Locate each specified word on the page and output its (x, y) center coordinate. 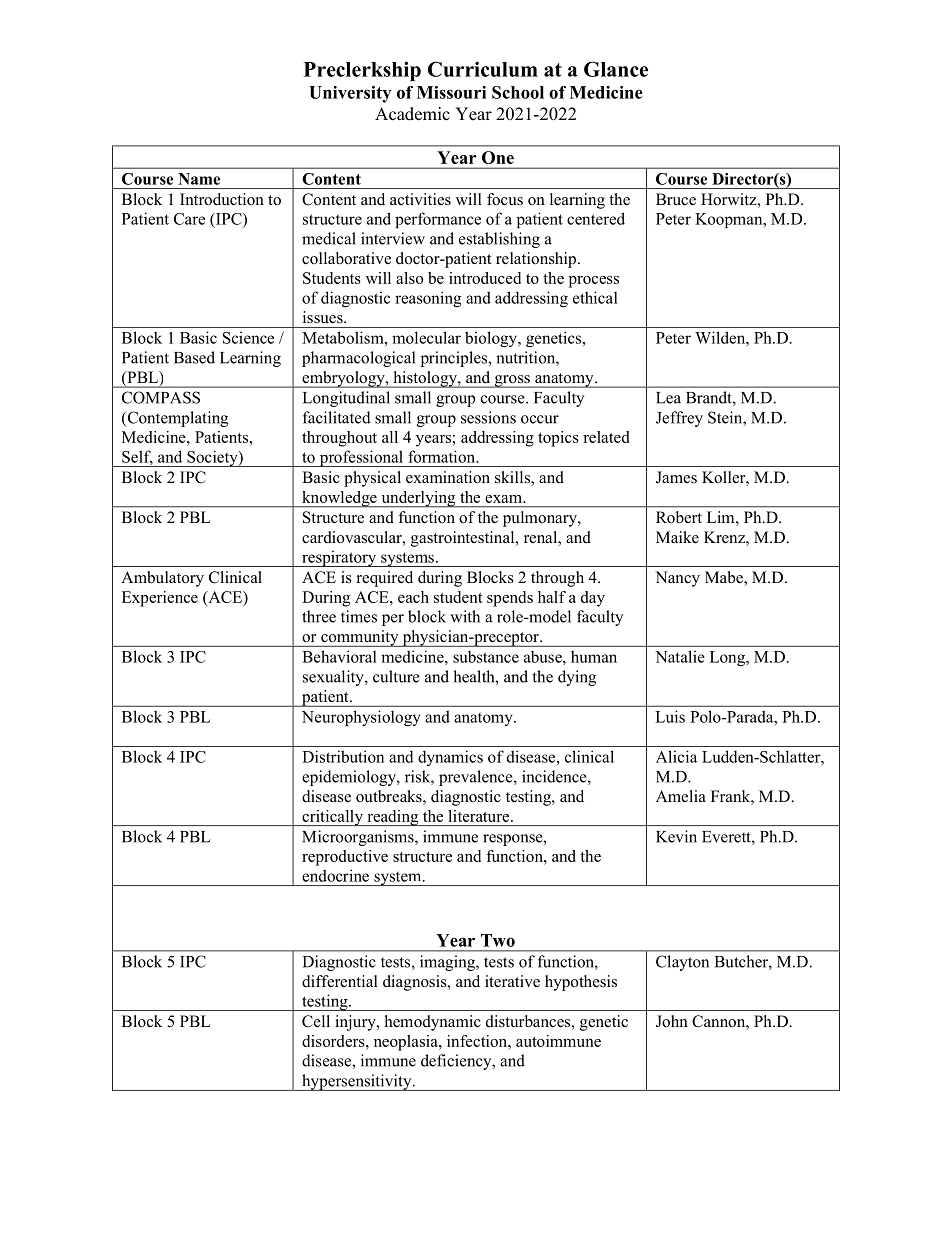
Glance (616, 69)
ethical (595, 297)
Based (194, 357)
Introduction (222, 199)
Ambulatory (162, 579)
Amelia (681, 796)
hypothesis (581, 983)
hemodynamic (433, 1023)
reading (393, 818)
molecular (426, 337)
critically (332, 818)
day (593, 599)
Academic (412, 114)
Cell (316, 1021)
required (385, 579)
